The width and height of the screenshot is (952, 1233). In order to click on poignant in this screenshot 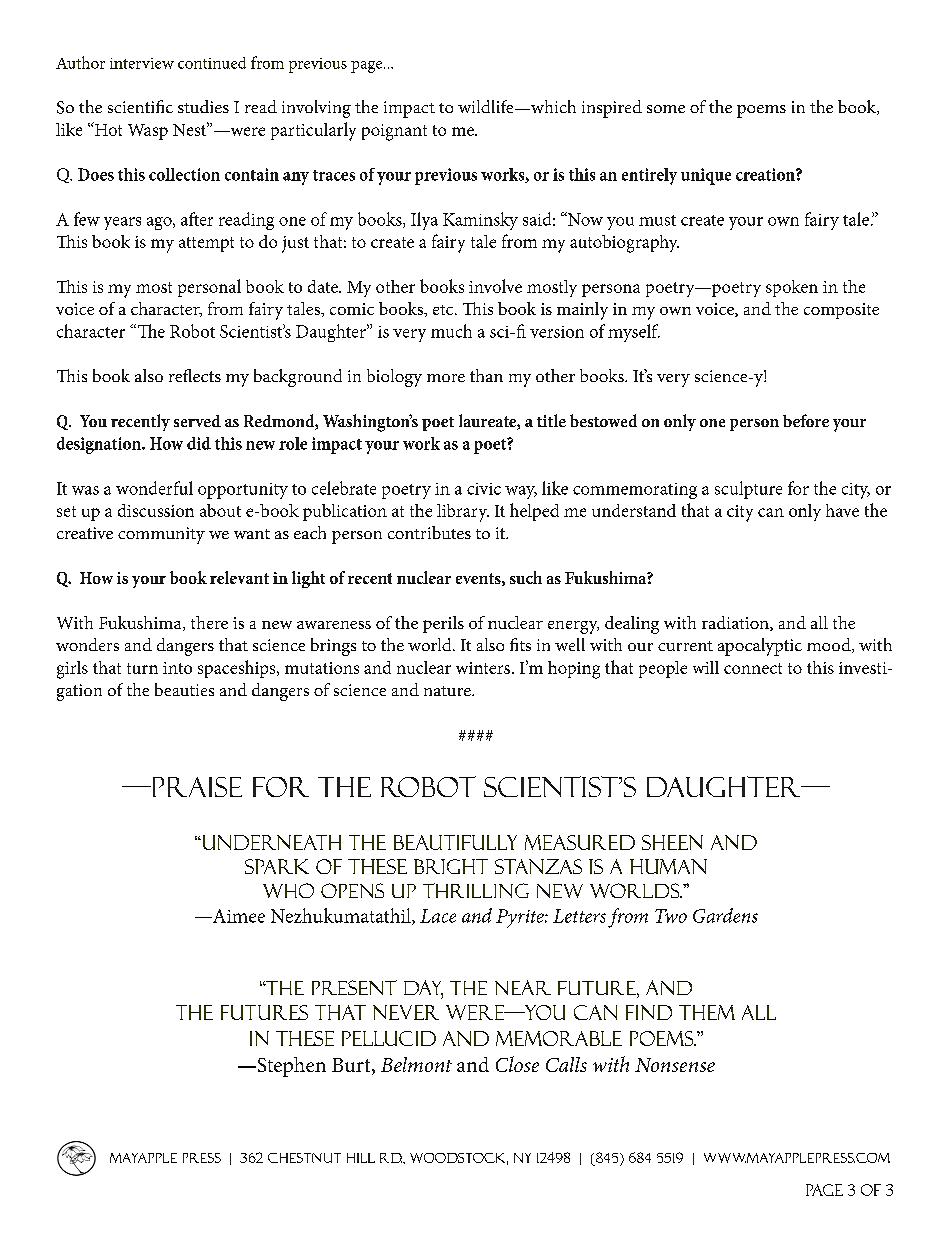, I will do `click(394, 132)`.
